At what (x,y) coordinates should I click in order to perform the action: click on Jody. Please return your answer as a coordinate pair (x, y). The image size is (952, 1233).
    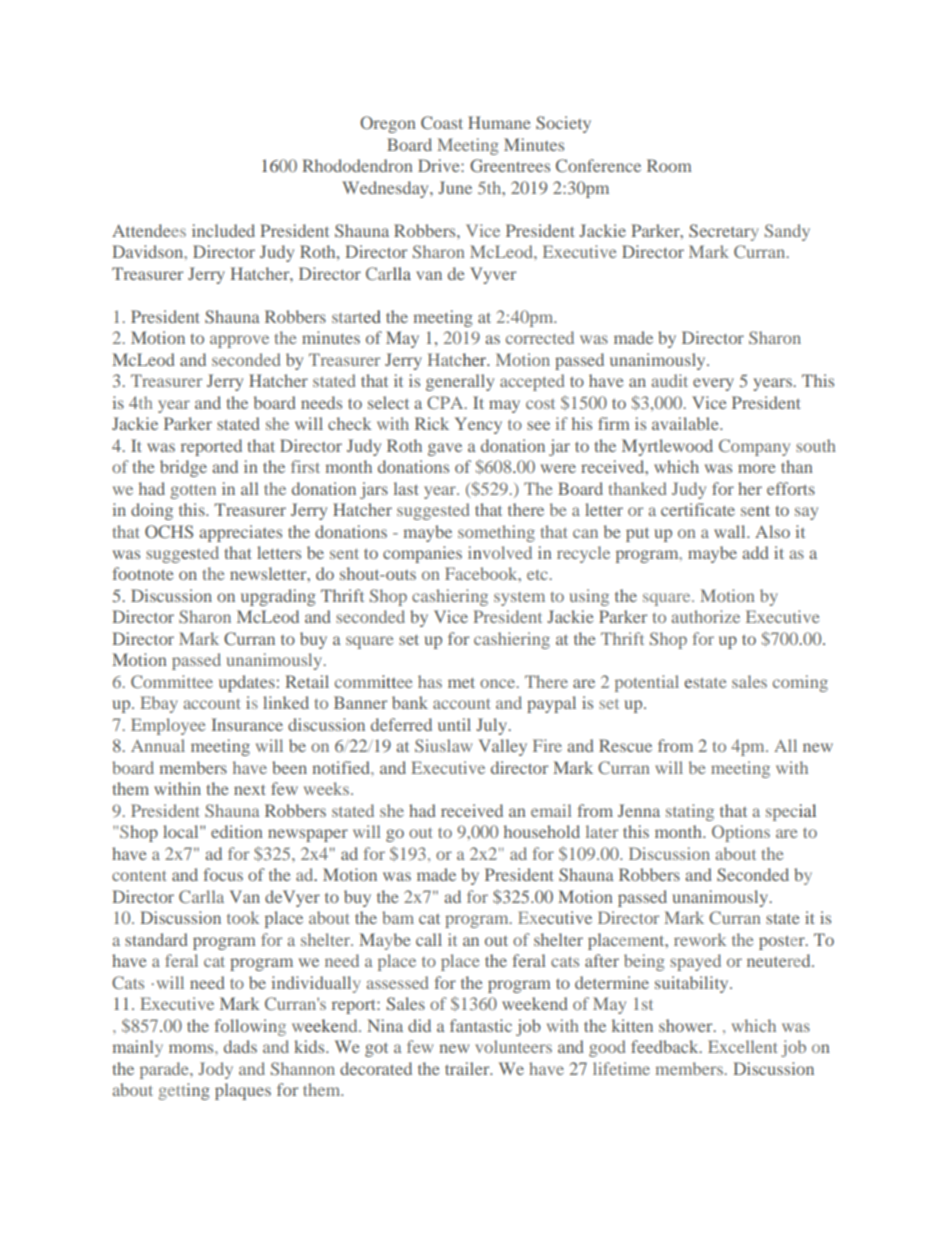
    Looking at the image, I should click on (215, 1070).
